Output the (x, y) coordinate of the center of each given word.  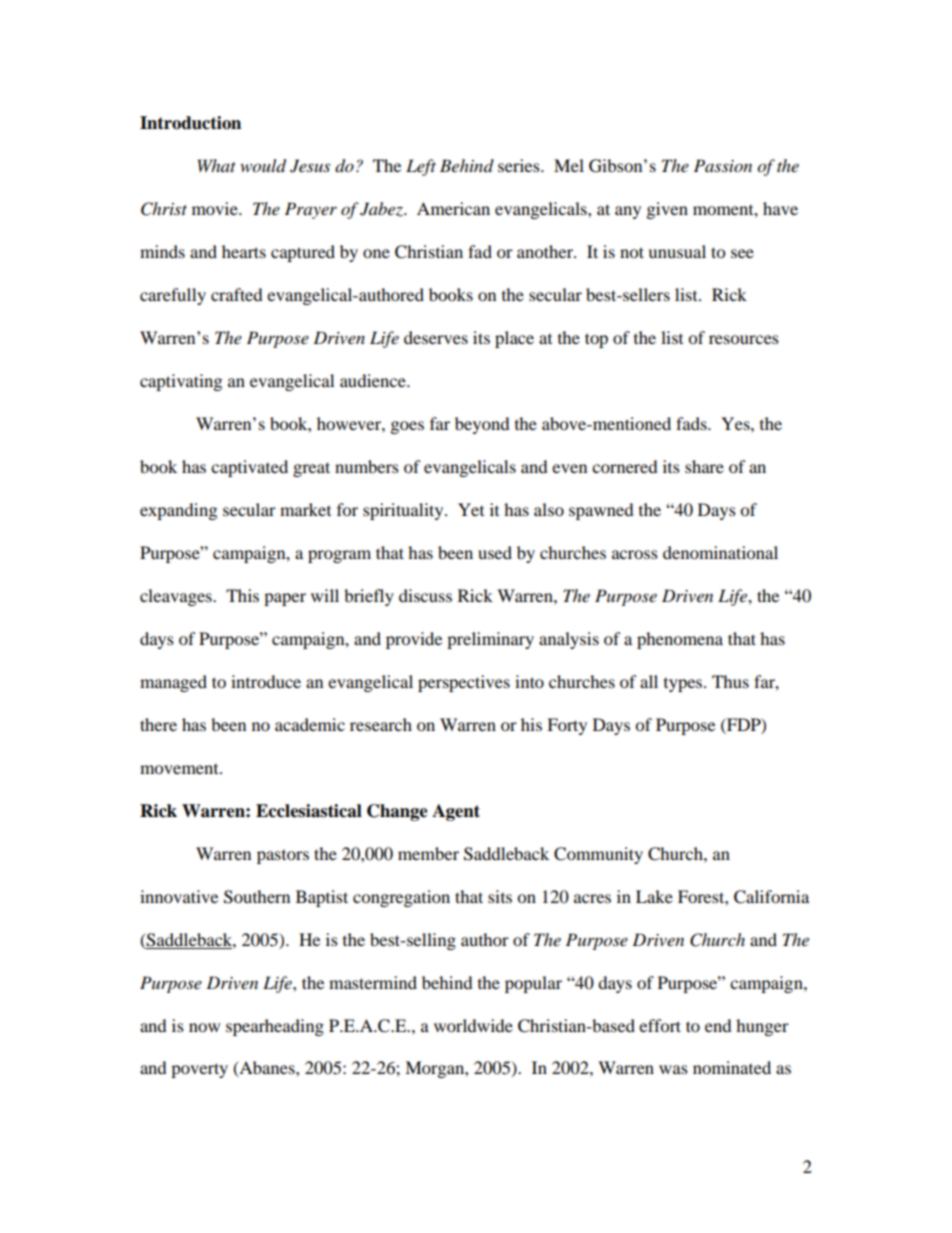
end (718, 1025)
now (204, 1027)
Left (421, 167)
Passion (723, 165)
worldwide (473, 1025)
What (217, 165)
